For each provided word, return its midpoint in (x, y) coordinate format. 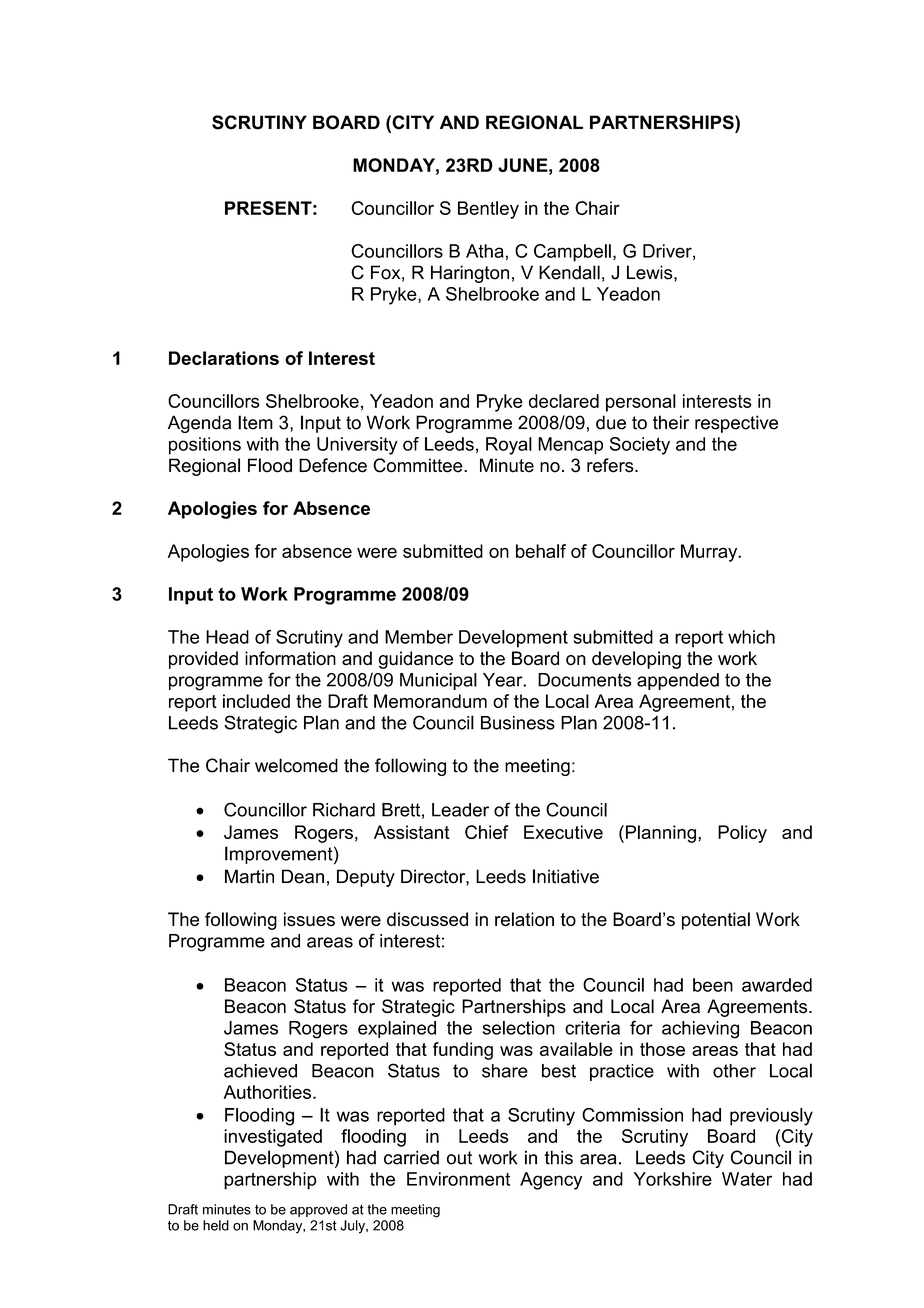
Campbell (572, 253)
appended (678, 681)
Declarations (224, 358)
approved (318, 1210)
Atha (485, 251)
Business (518, 723)
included (256, 701)
